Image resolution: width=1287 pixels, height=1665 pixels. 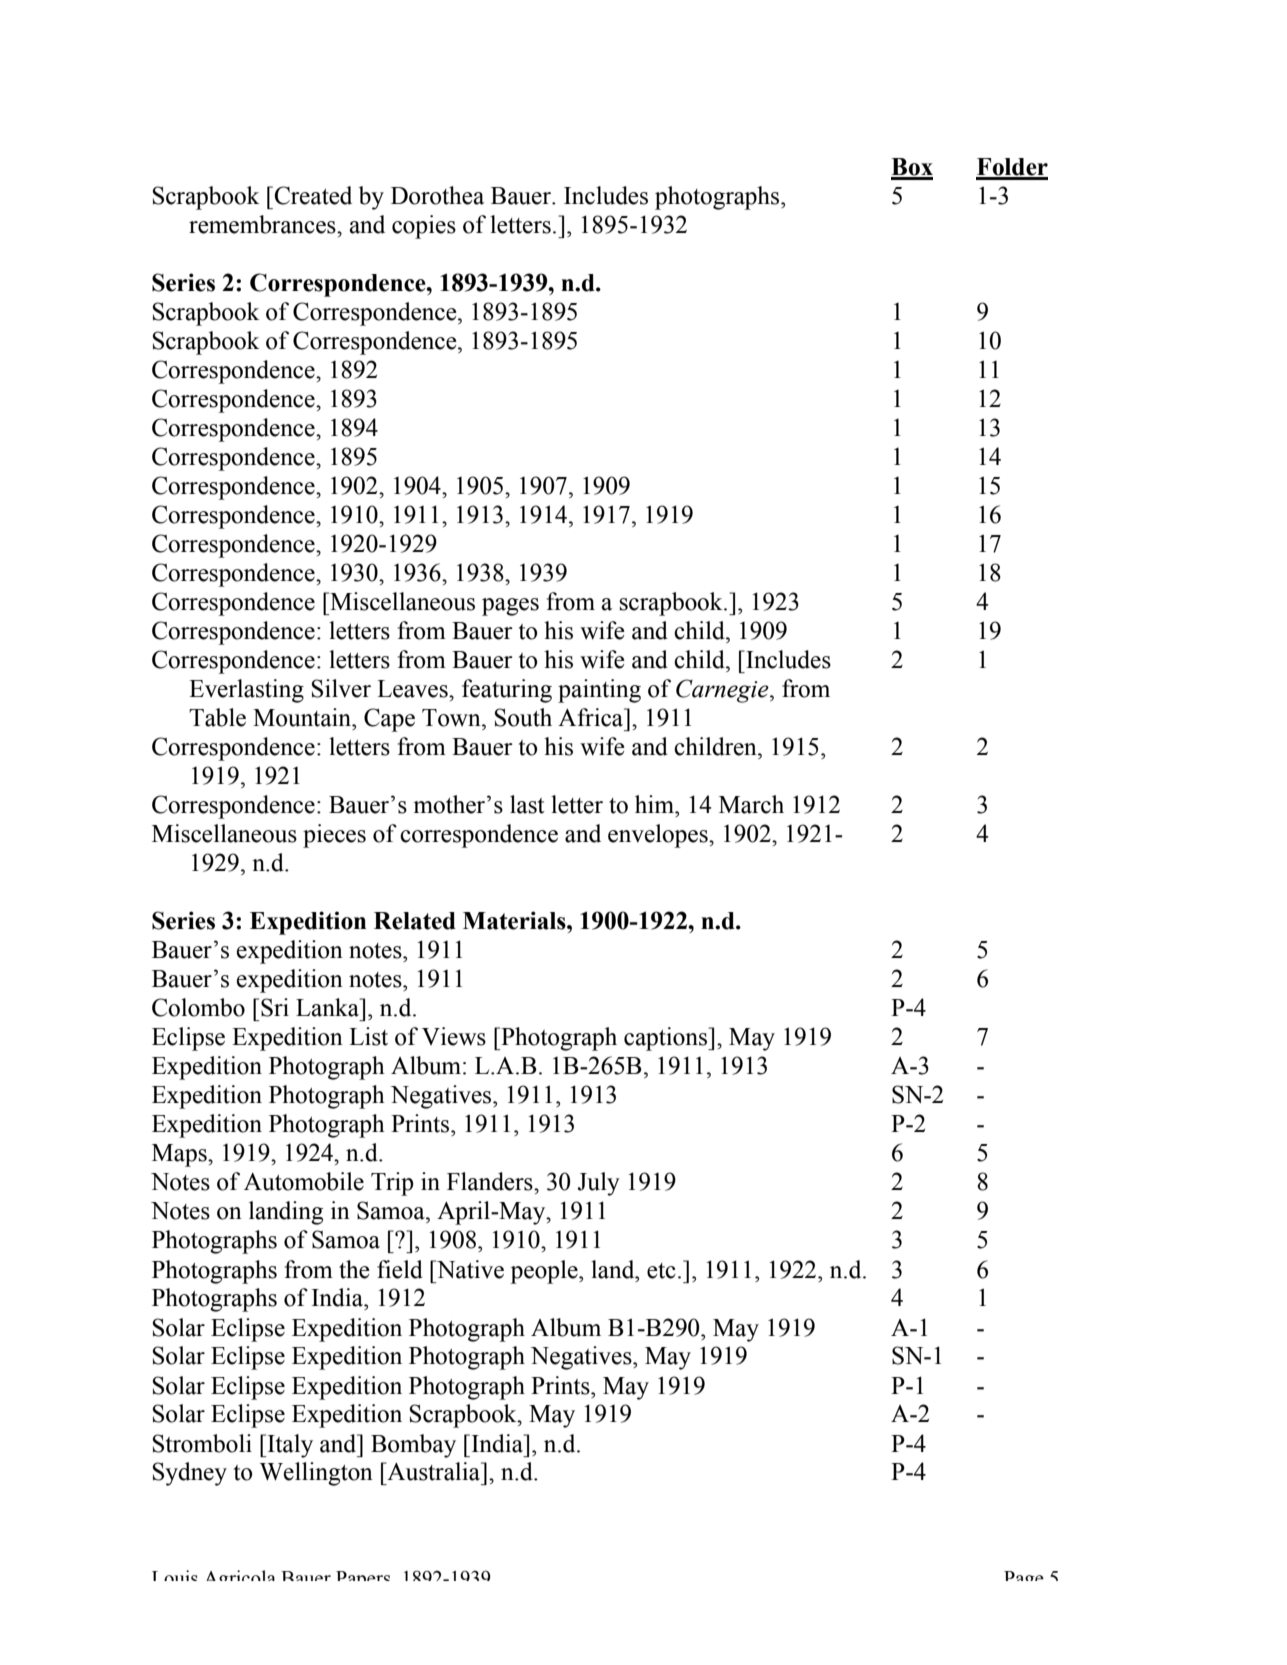 What do you see at coordinates (434, 1471) in the screenshot?
I see `Australia` at bounding box center [434, 1471].
